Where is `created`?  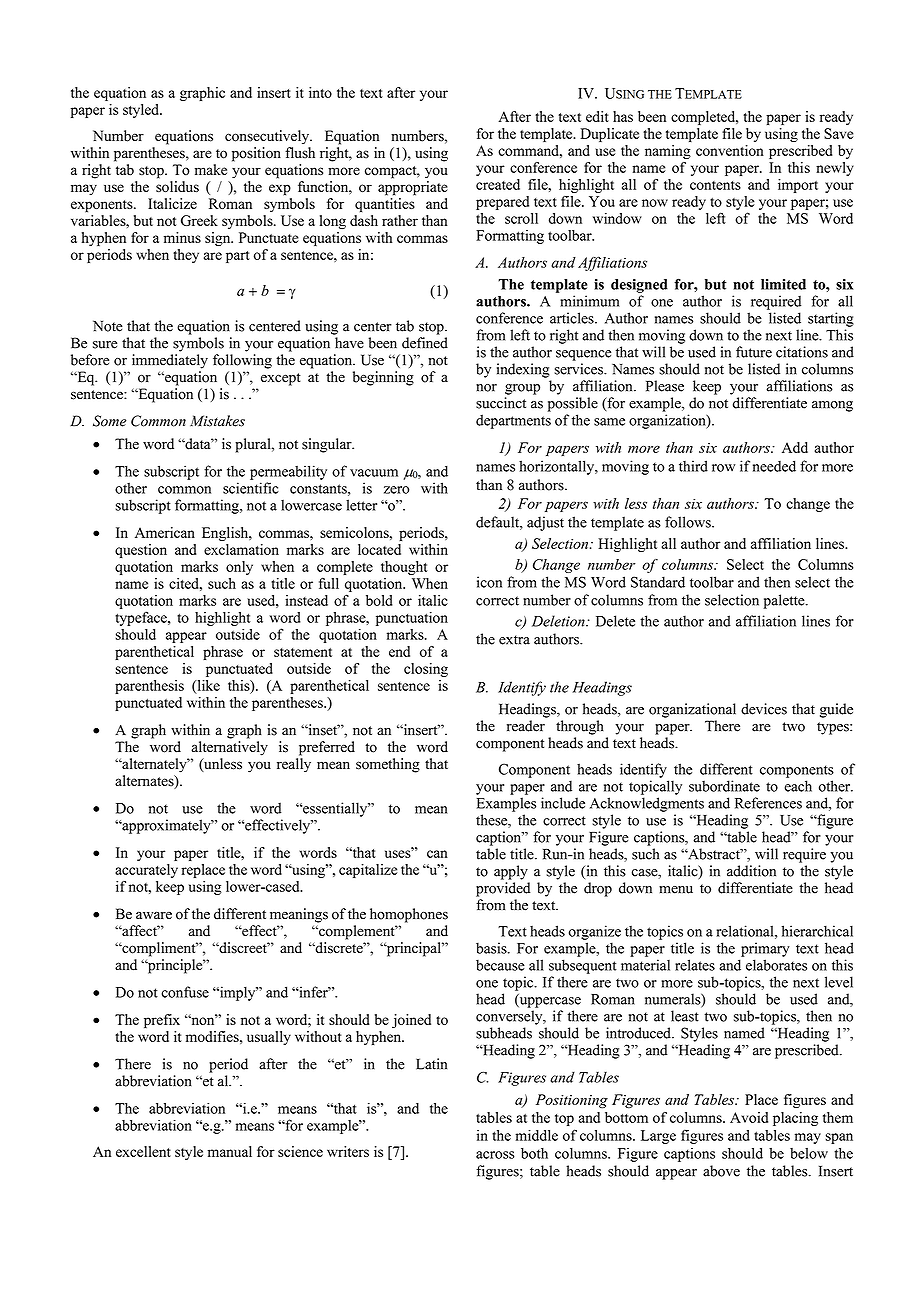
created is located at coordinates (498, 184).
